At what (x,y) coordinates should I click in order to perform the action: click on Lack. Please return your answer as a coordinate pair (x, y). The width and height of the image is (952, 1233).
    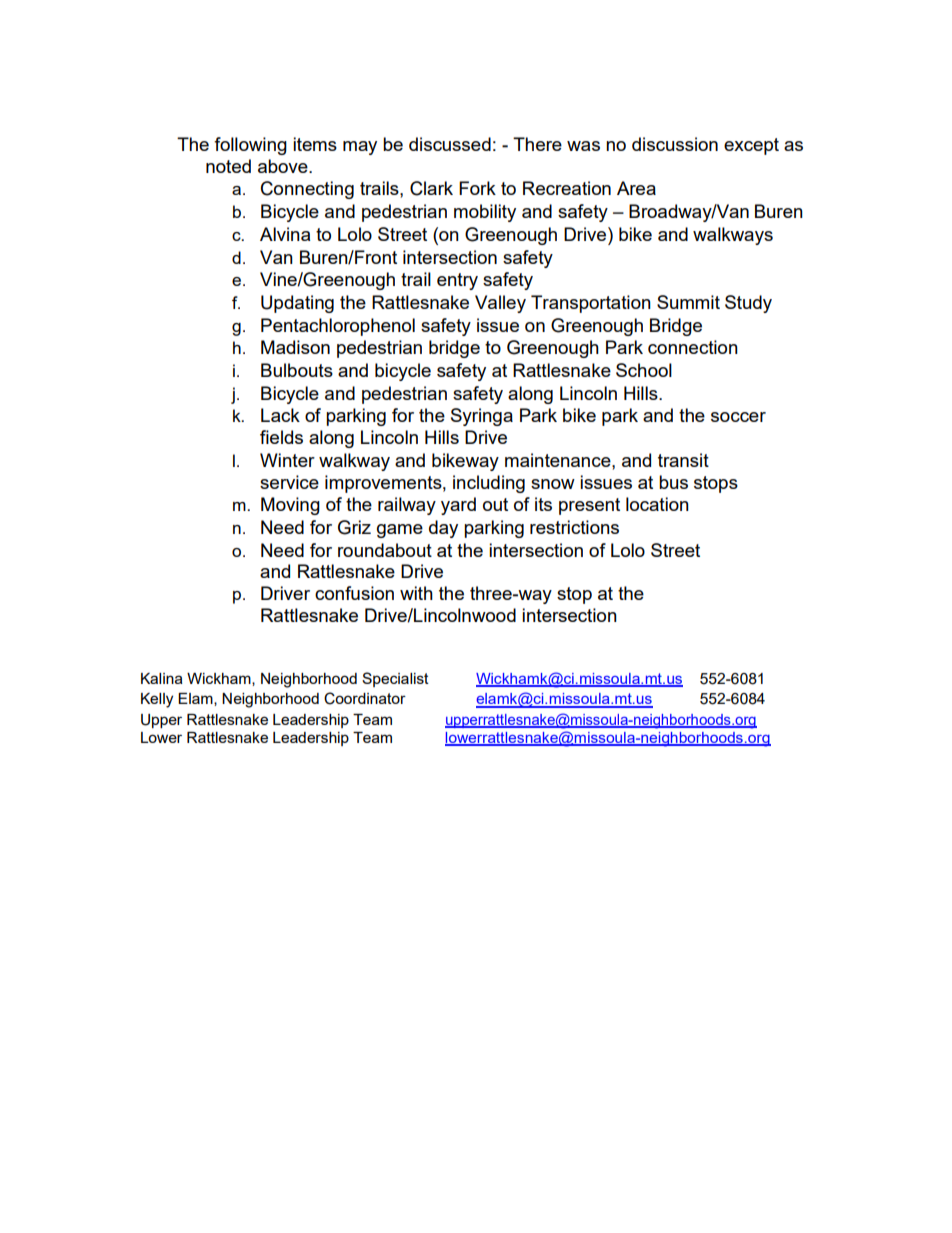
    Looking at the image, I should click on (280, 415).
